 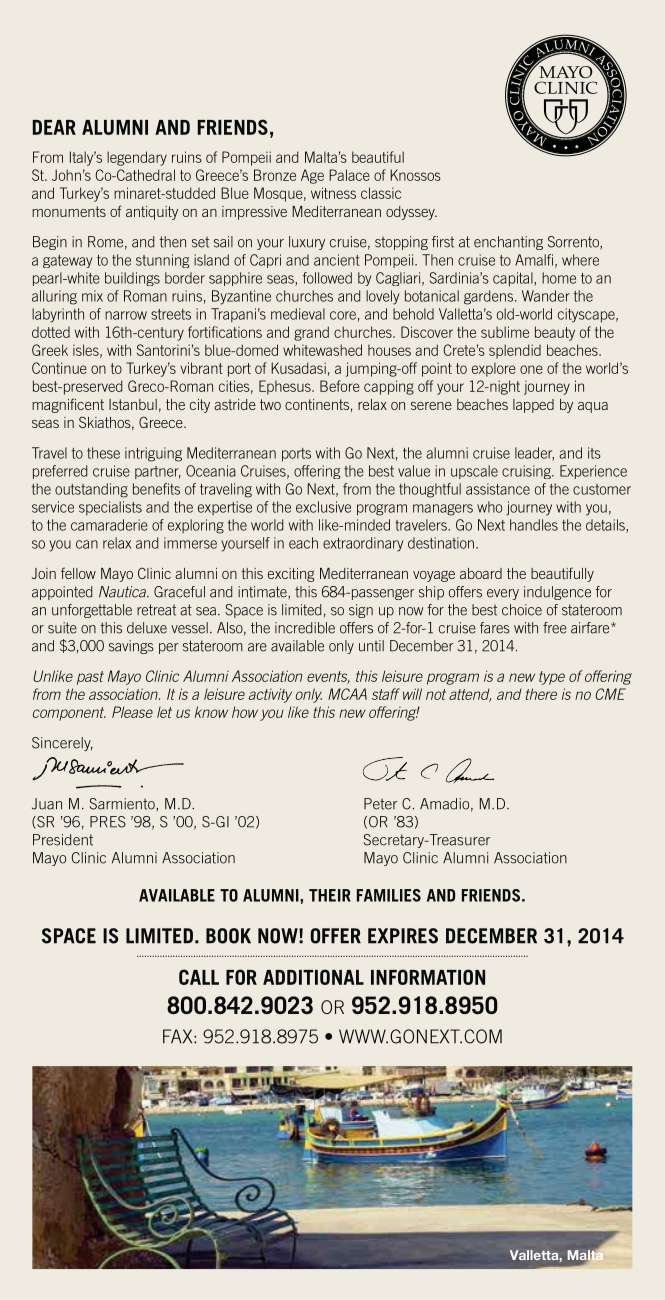 I want to click on Sorrento, so click(x=574, y=243).
